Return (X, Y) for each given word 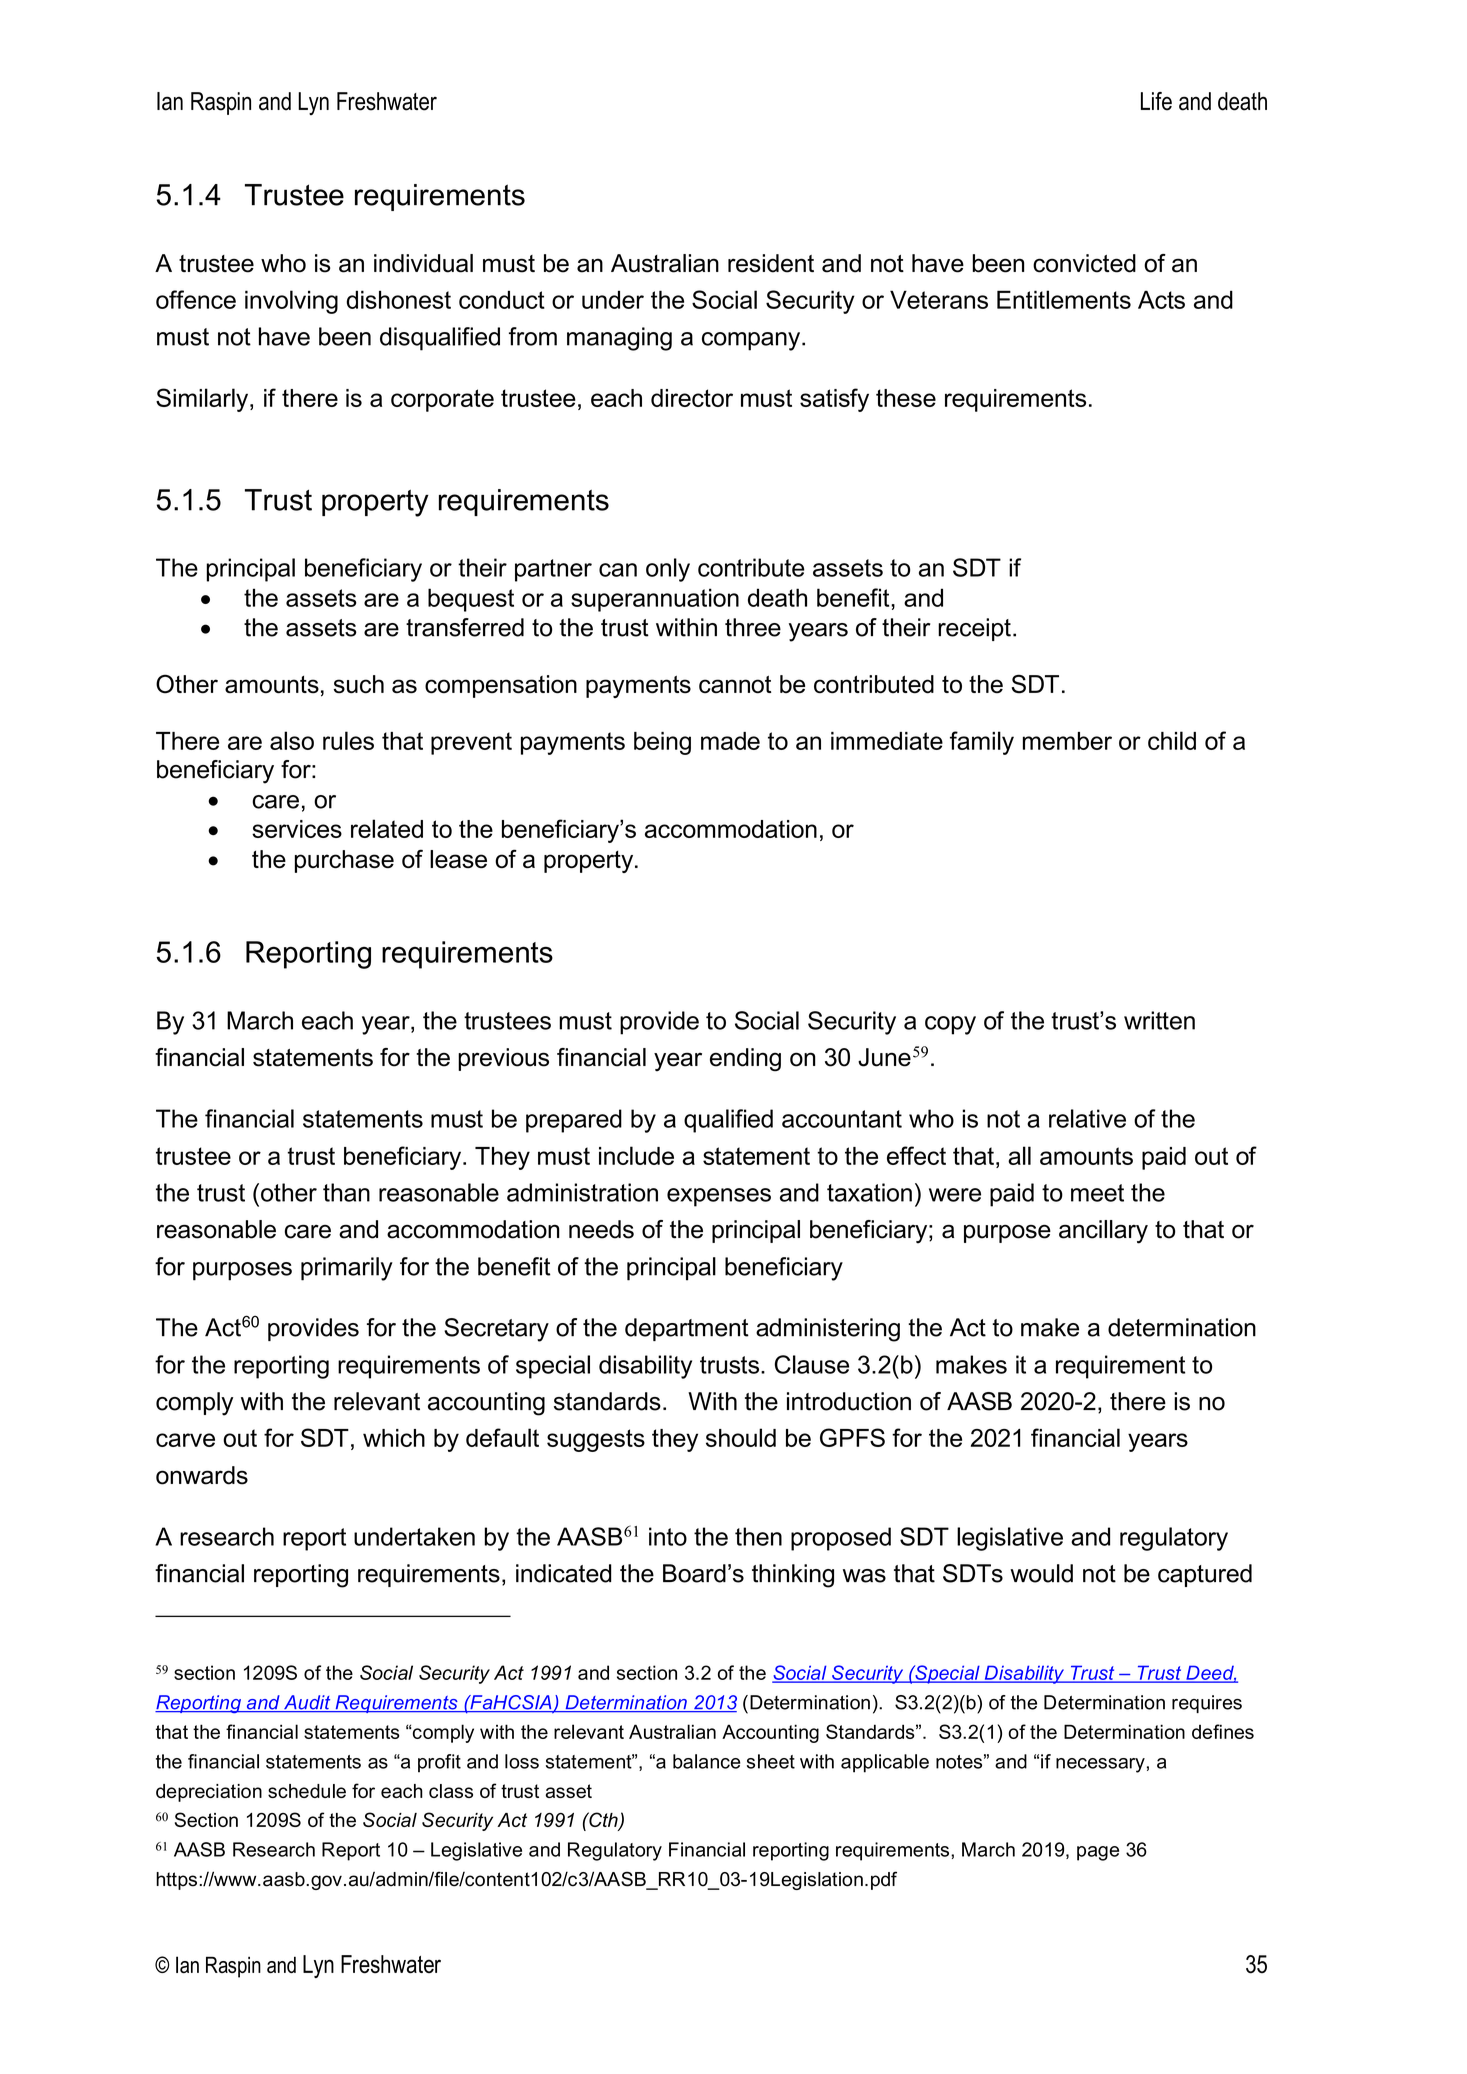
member (1067, 741)
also (292, 740)
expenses (719, 1197)
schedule (307, 1791)
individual (423, 263)
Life (1156, 101)
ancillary (1103, 1232)
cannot (735, 684)
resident (771, 263)
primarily (347, 1269)
